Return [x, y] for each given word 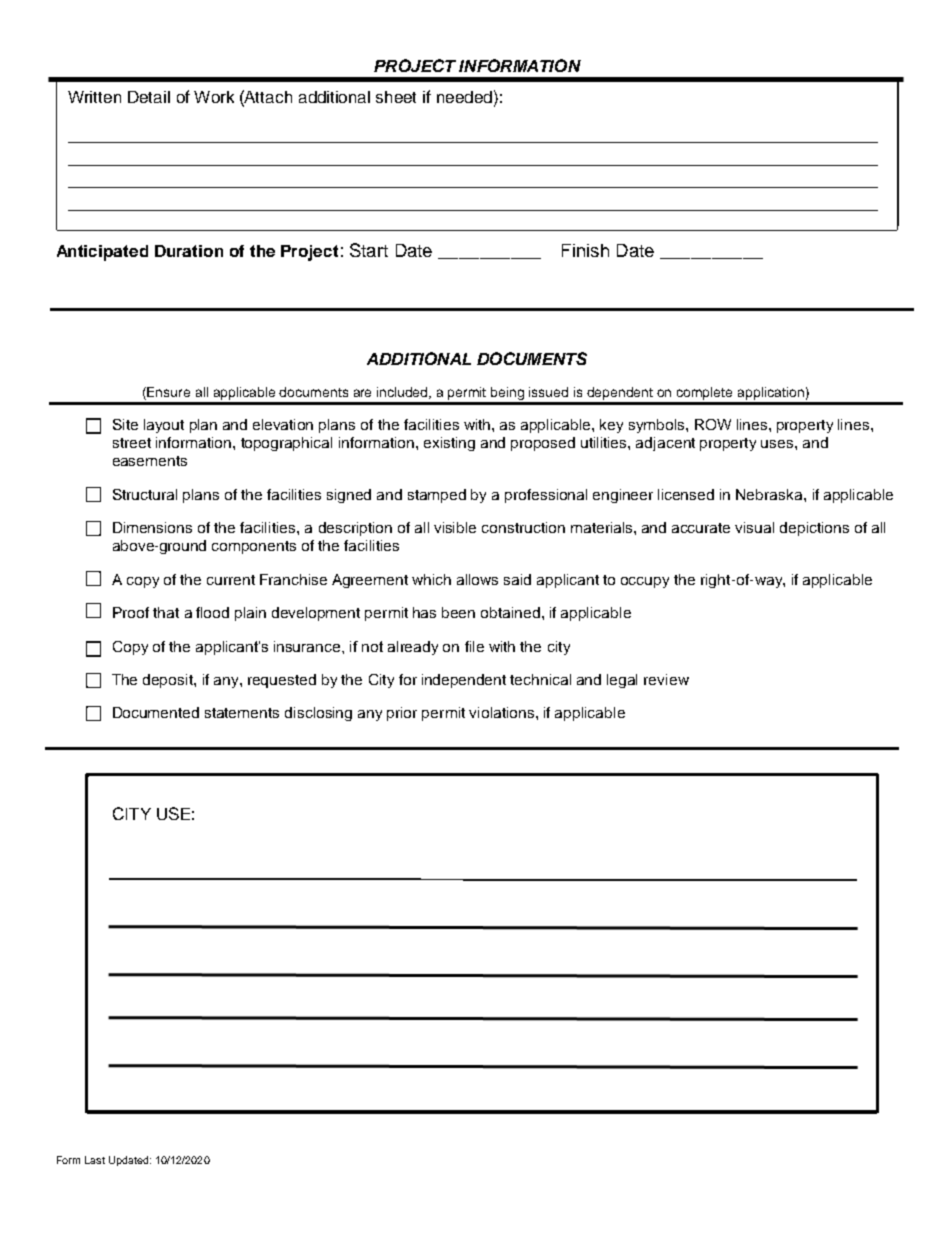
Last [95, 1160]
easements [150, 461]
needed [466, 96]
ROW [713, 424]
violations [503, 712]
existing [449, 444]
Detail [149, 97]
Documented [156, 712]
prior [402, 714]
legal [622, 681]
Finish [585, 250]
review [666, 679]
